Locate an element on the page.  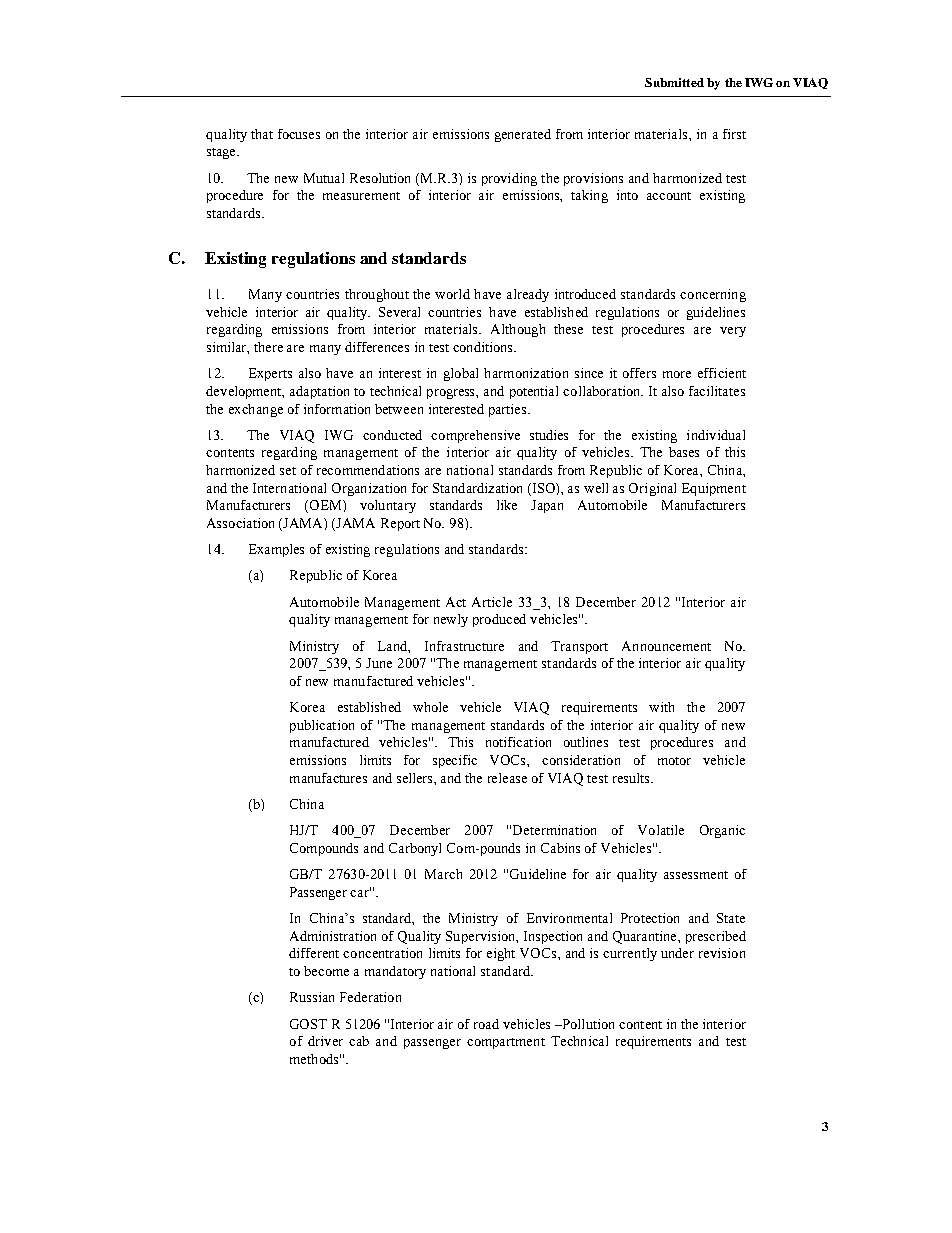
GOST is located at coordinates (308, 1024).
